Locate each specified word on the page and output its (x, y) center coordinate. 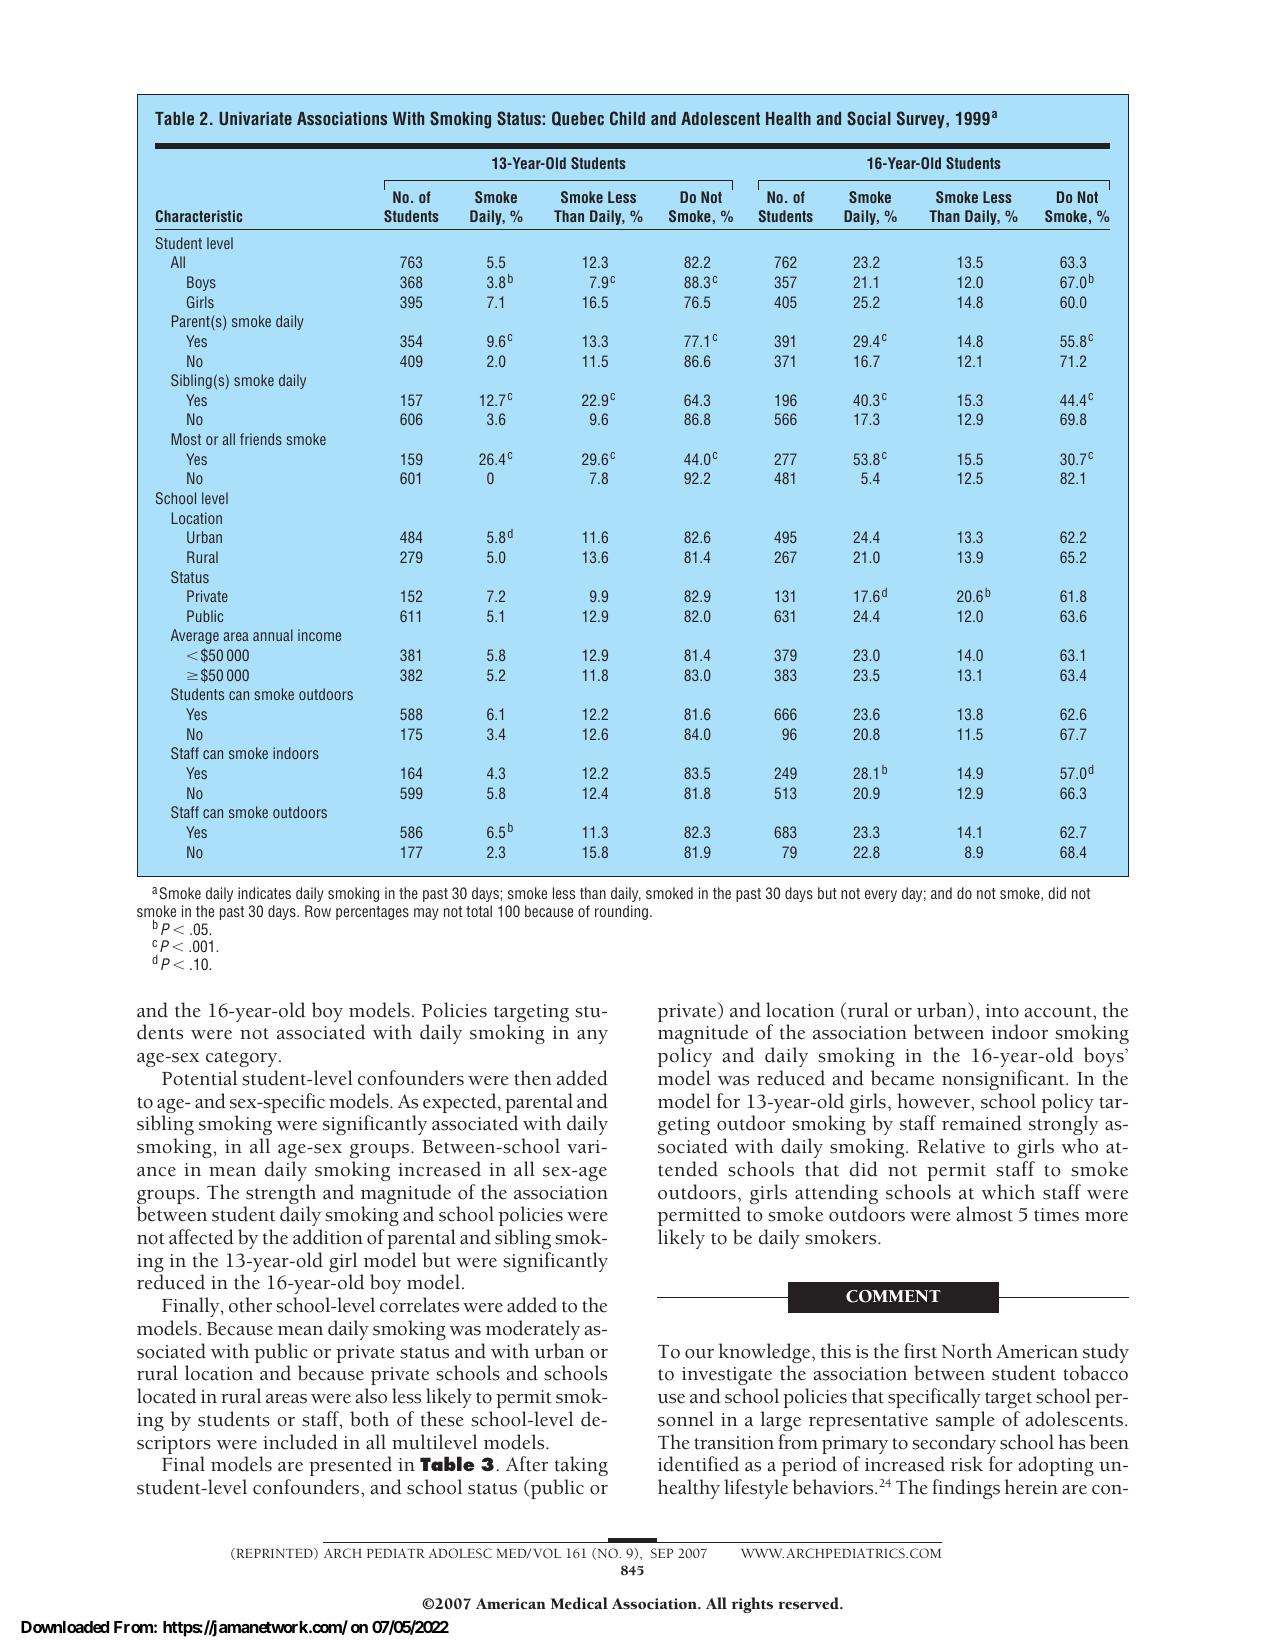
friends (261, 439)
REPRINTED (274, 1554)
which (1008, 1192)
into (1002, 1011)
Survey (922, 120)
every (881, 896)
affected (201, 1237)
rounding (621, 912)
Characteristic (199, 216)
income (319, 635)
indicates (264, 893)
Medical (579, 1603)
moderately (533, 1330)
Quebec (578, 118)
